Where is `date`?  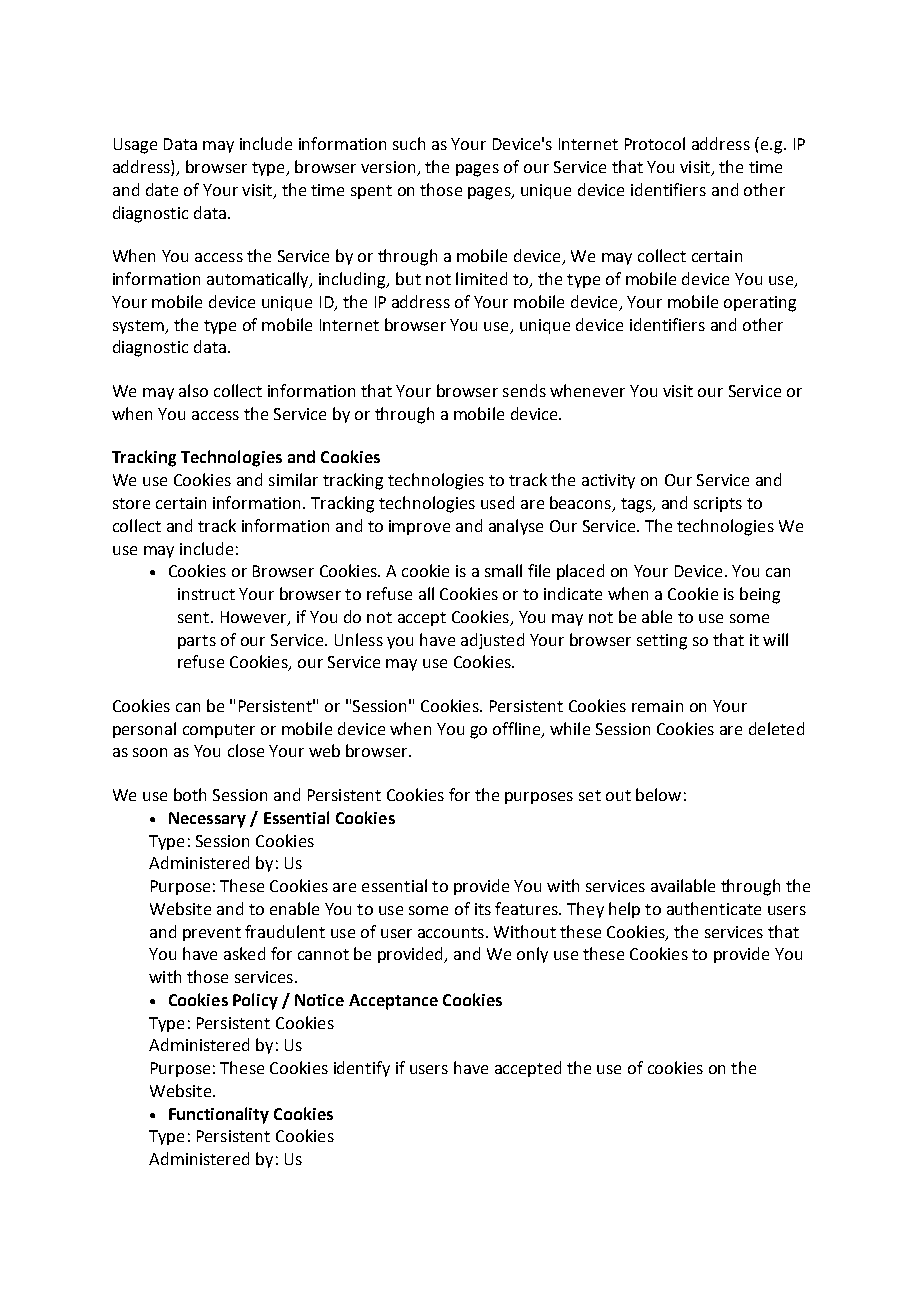 date is located at coordinates (162, 189).
